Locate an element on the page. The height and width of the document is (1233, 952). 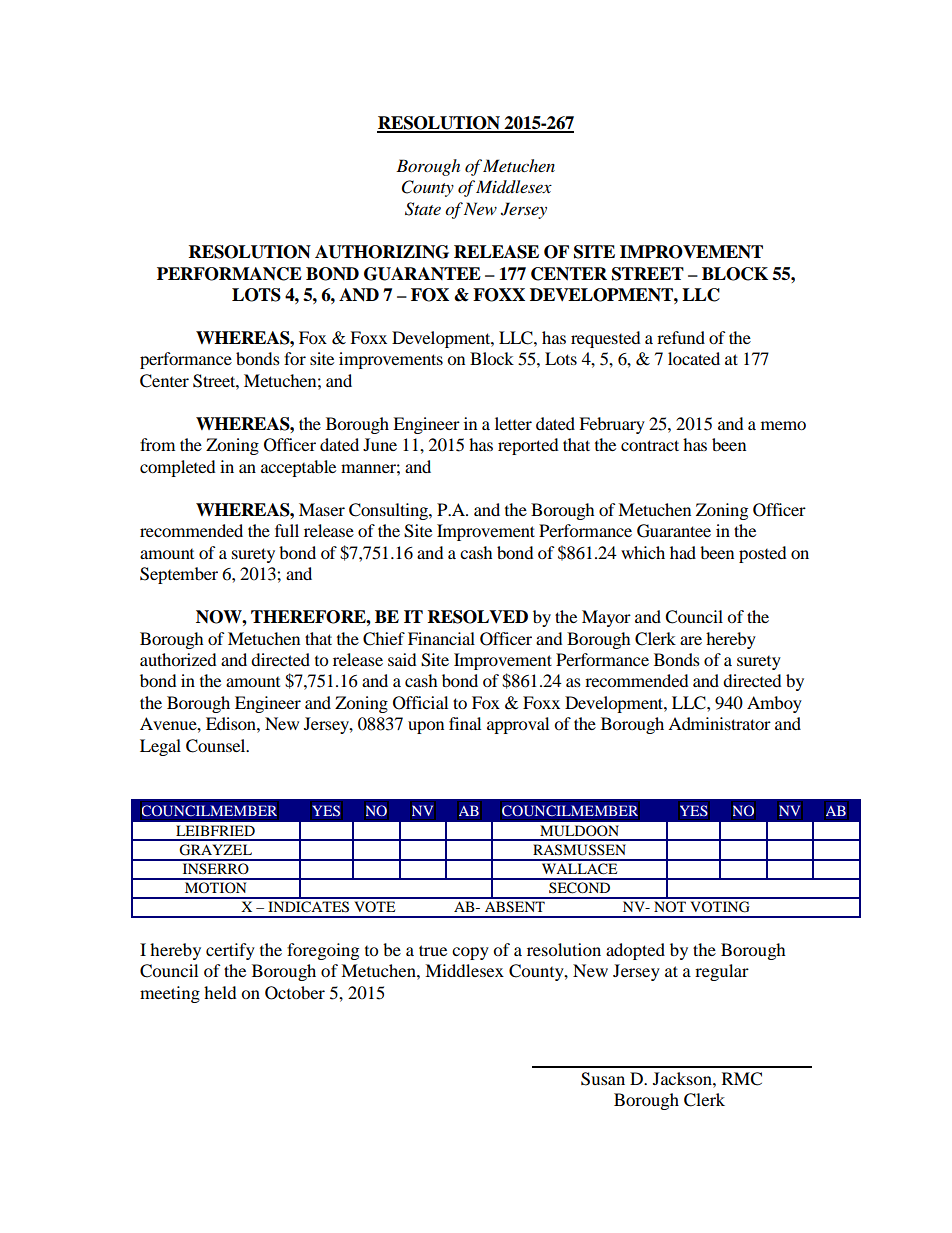
are is located at coordinates (691, 640).
